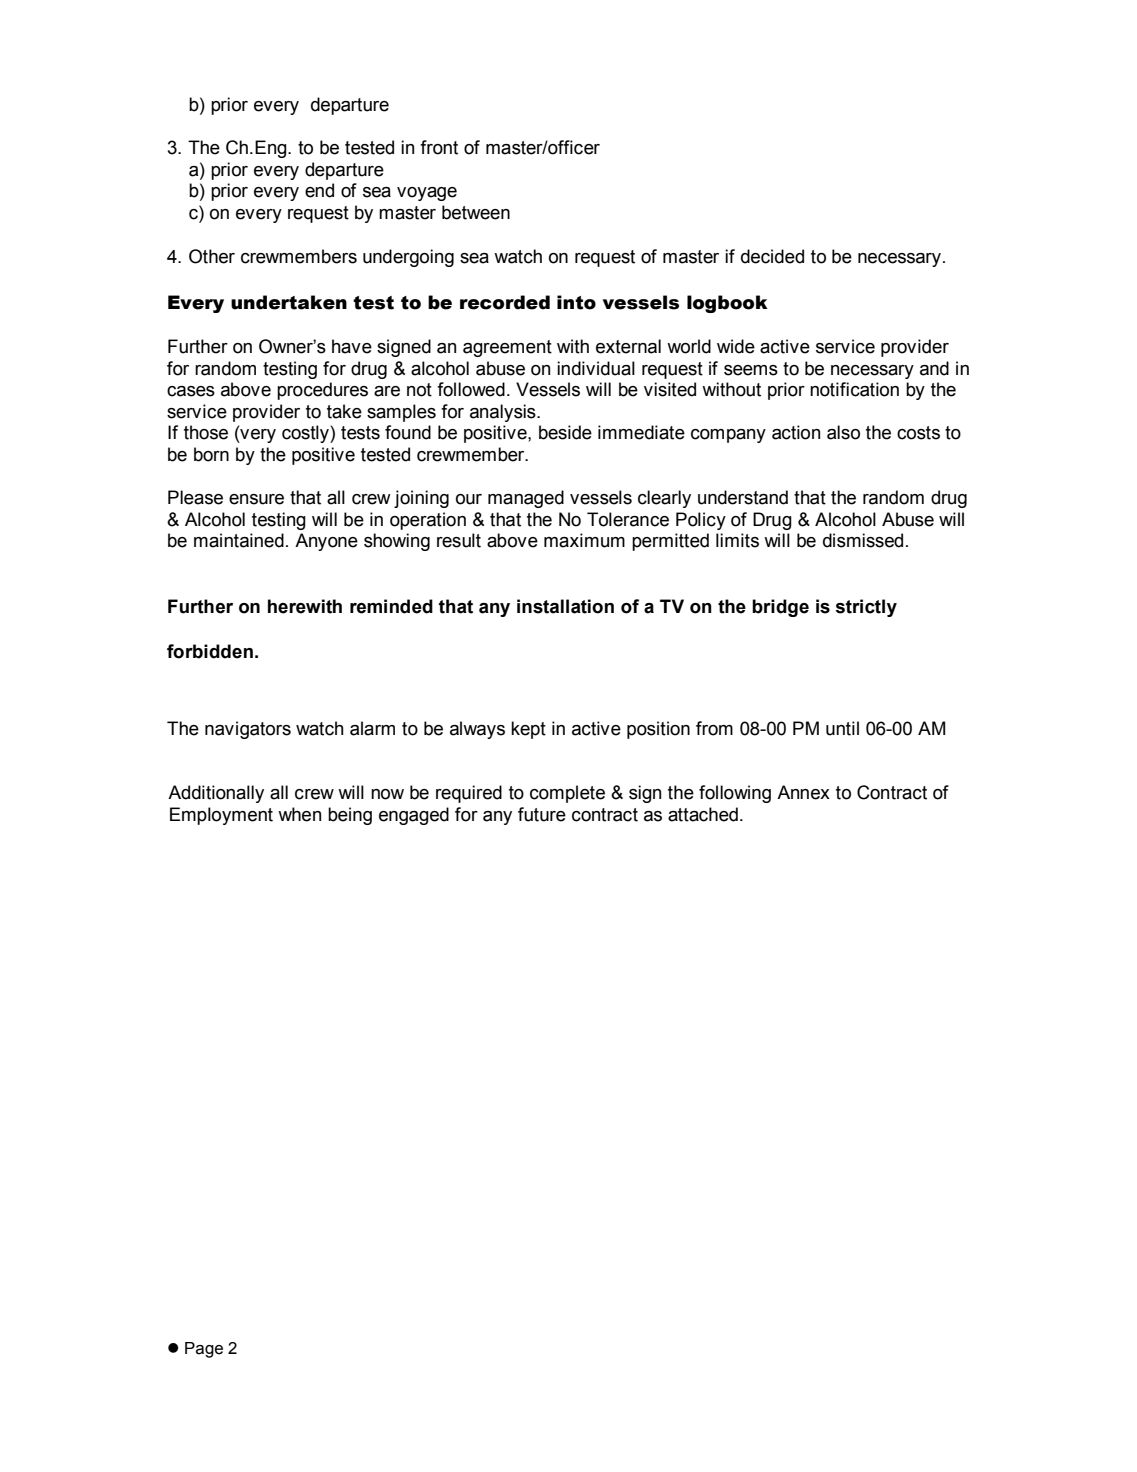  What do you see at coordinates (476, 212) in the screenshot?
I see `between` at bounding box center [476, 212].
